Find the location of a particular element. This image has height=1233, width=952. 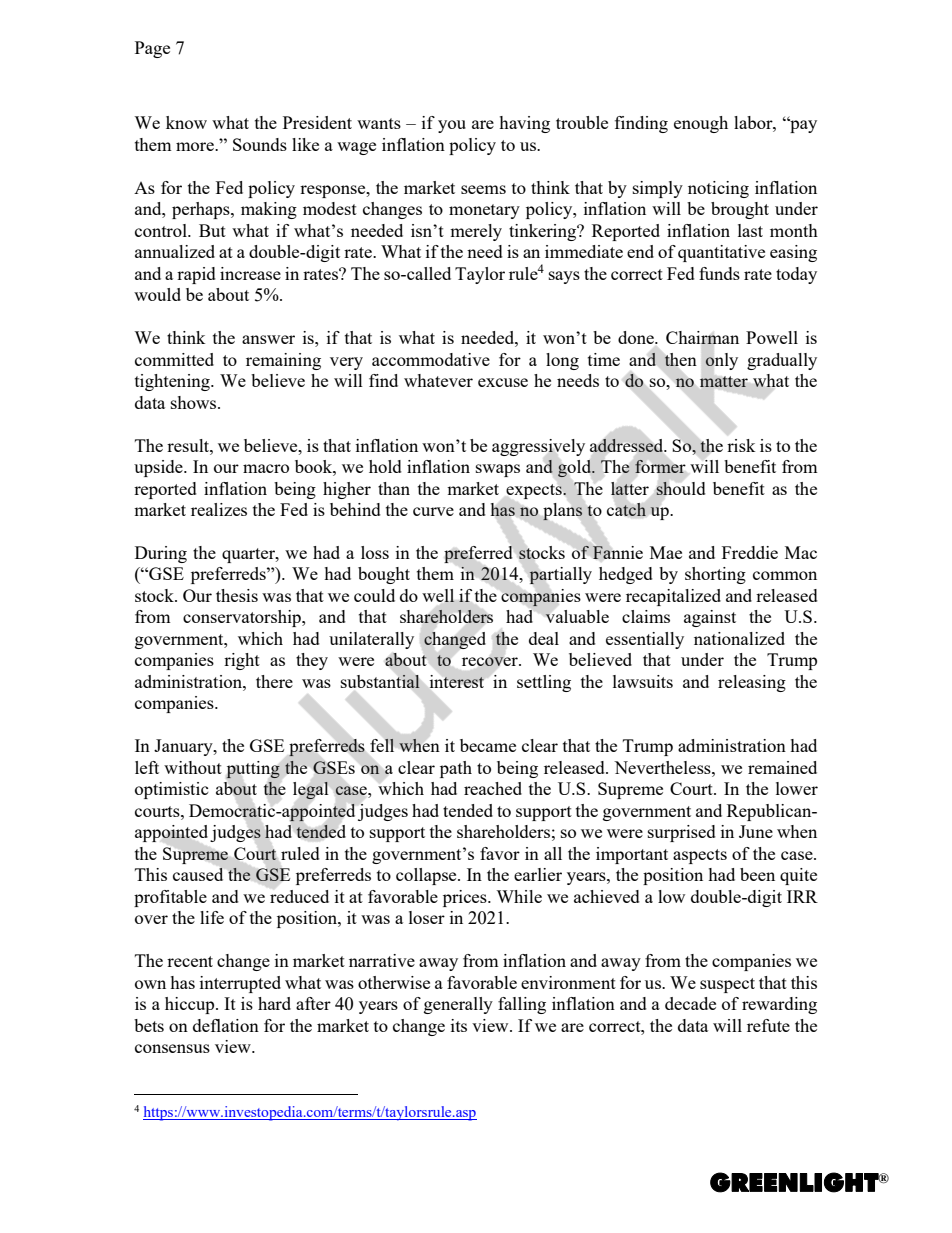

accommodative is located at coordinates (431, 359).
